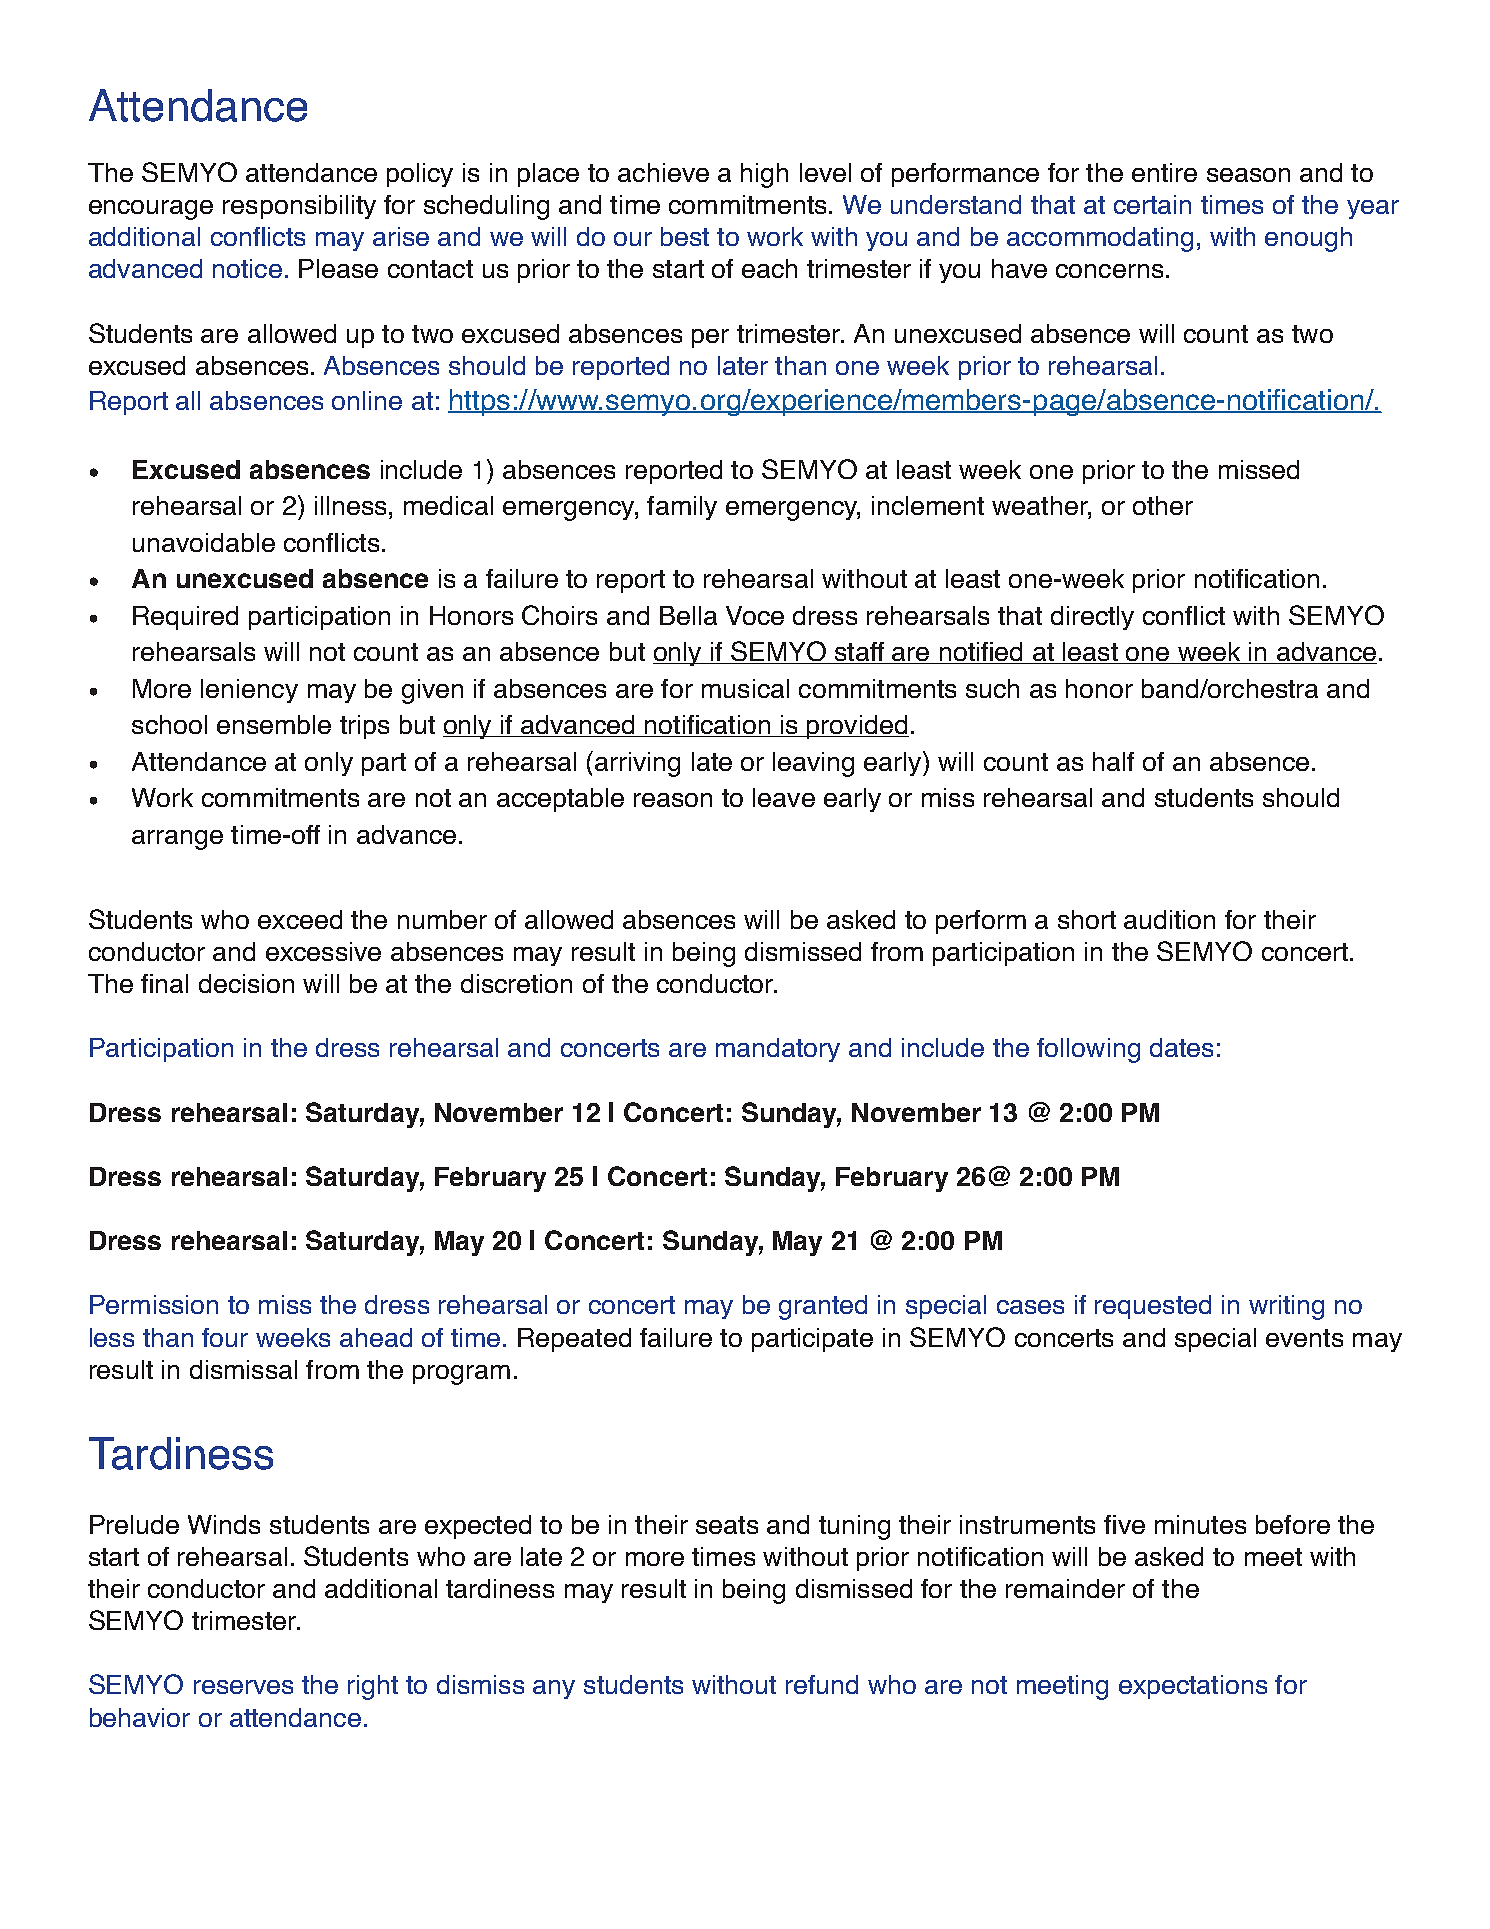 The image size is (1490, 1929). I want to click on refund, so click(822, 1684).
